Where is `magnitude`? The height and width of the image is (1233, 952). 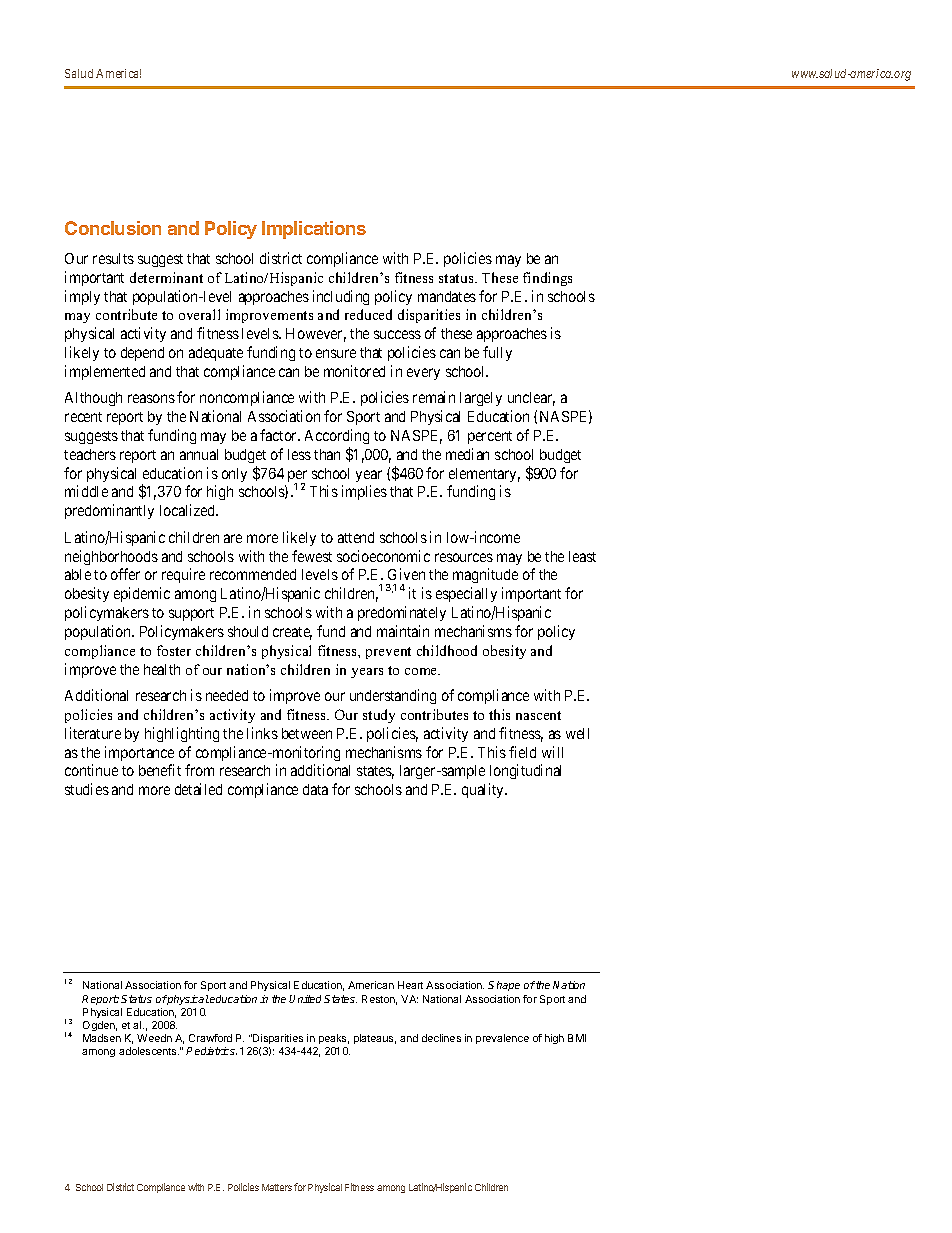 magnitude is located at coordinates (485, 575).
